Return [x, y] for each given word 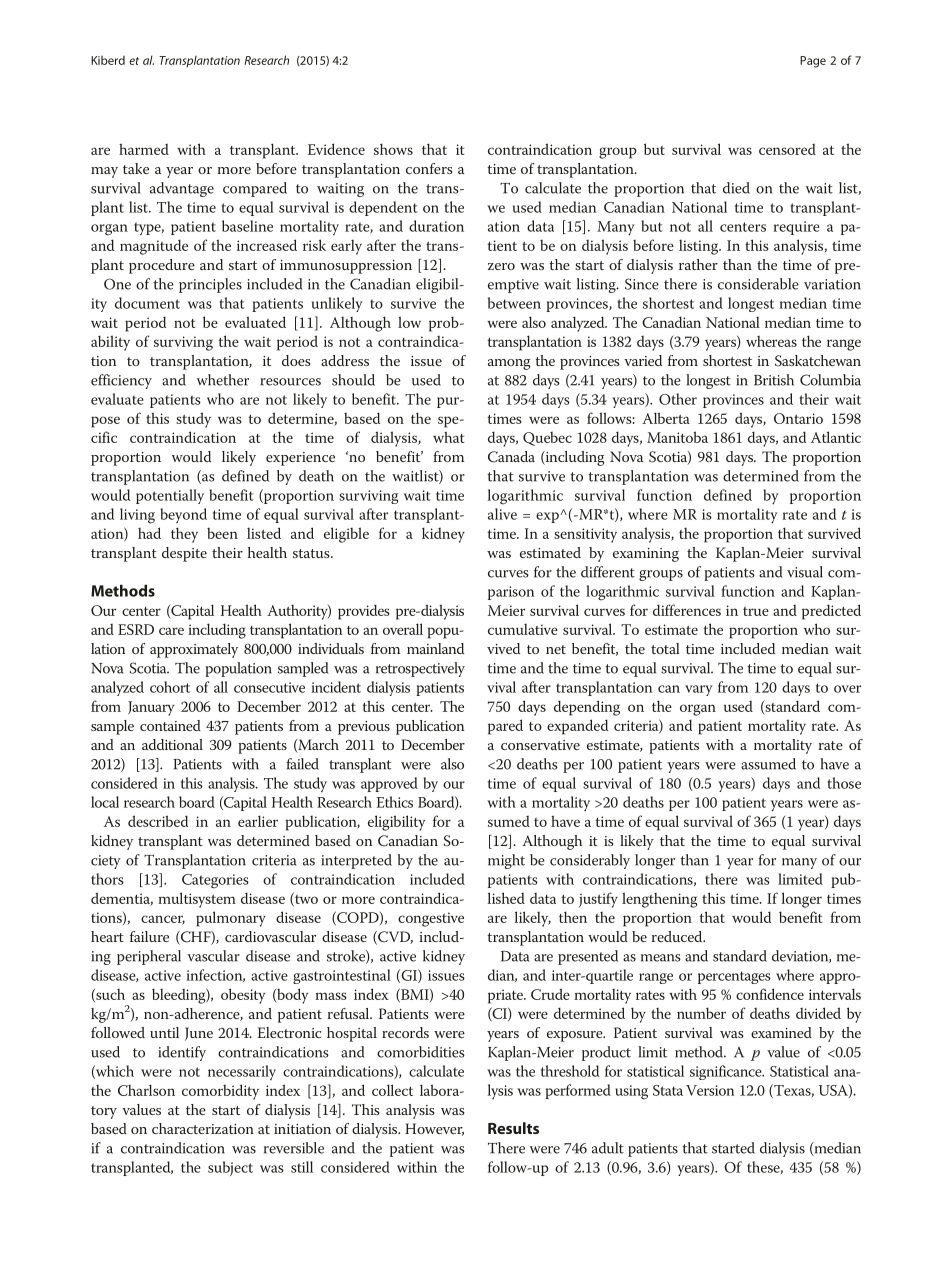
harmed [144, 149]
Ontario [798, 418]
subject [230, 1168]
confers [429, 168]
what [448, 437]
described [158, 821]
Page [813, 62]
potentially [170, 496]
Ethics [394, 802]
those [844, 783]
